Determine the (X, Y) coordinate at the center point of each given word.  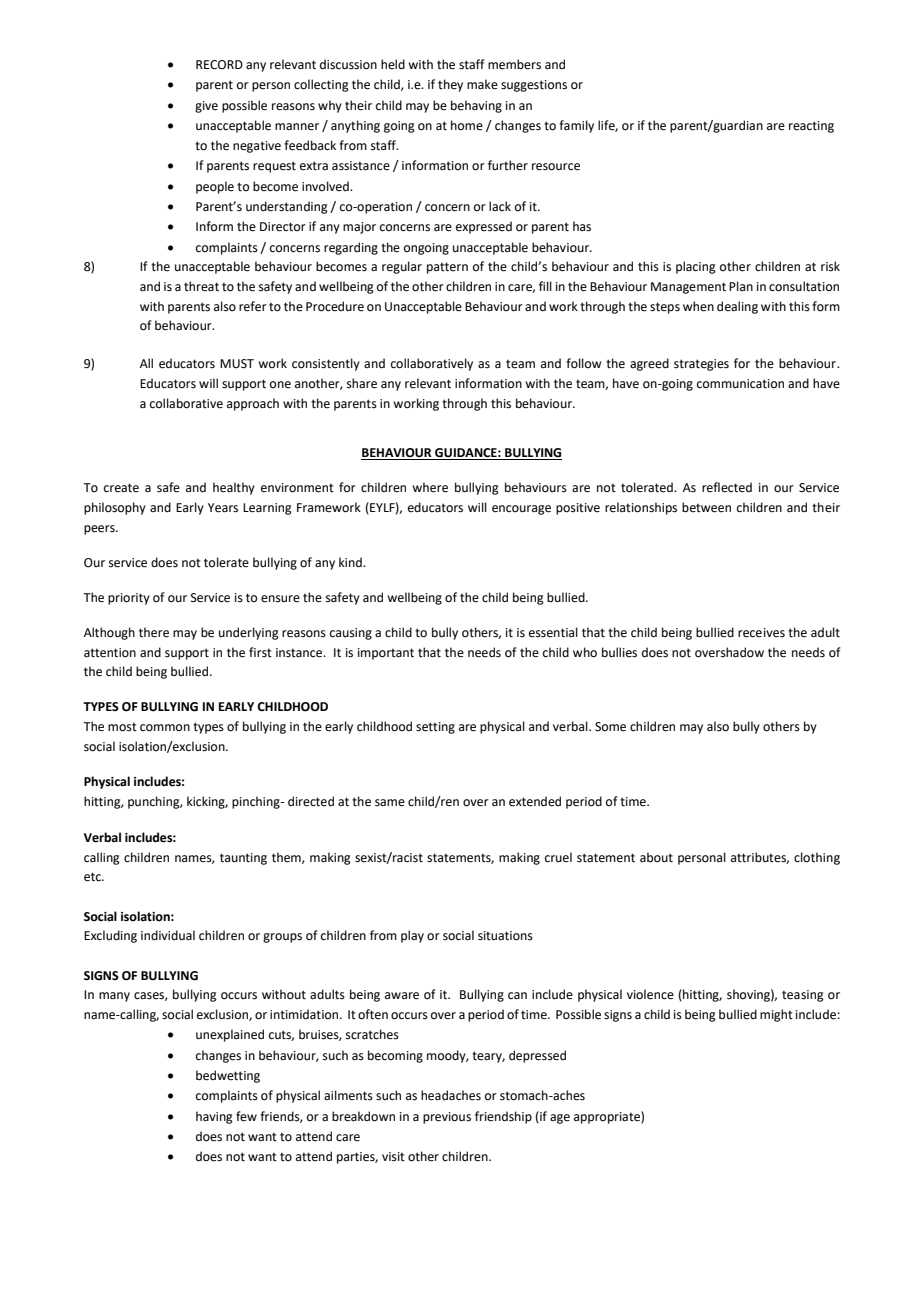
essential (553, 632)
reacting (811, 127)
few (246, 1116)
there (154, 632)
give (206, 107)
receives (761, 633)
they (450, 85)
